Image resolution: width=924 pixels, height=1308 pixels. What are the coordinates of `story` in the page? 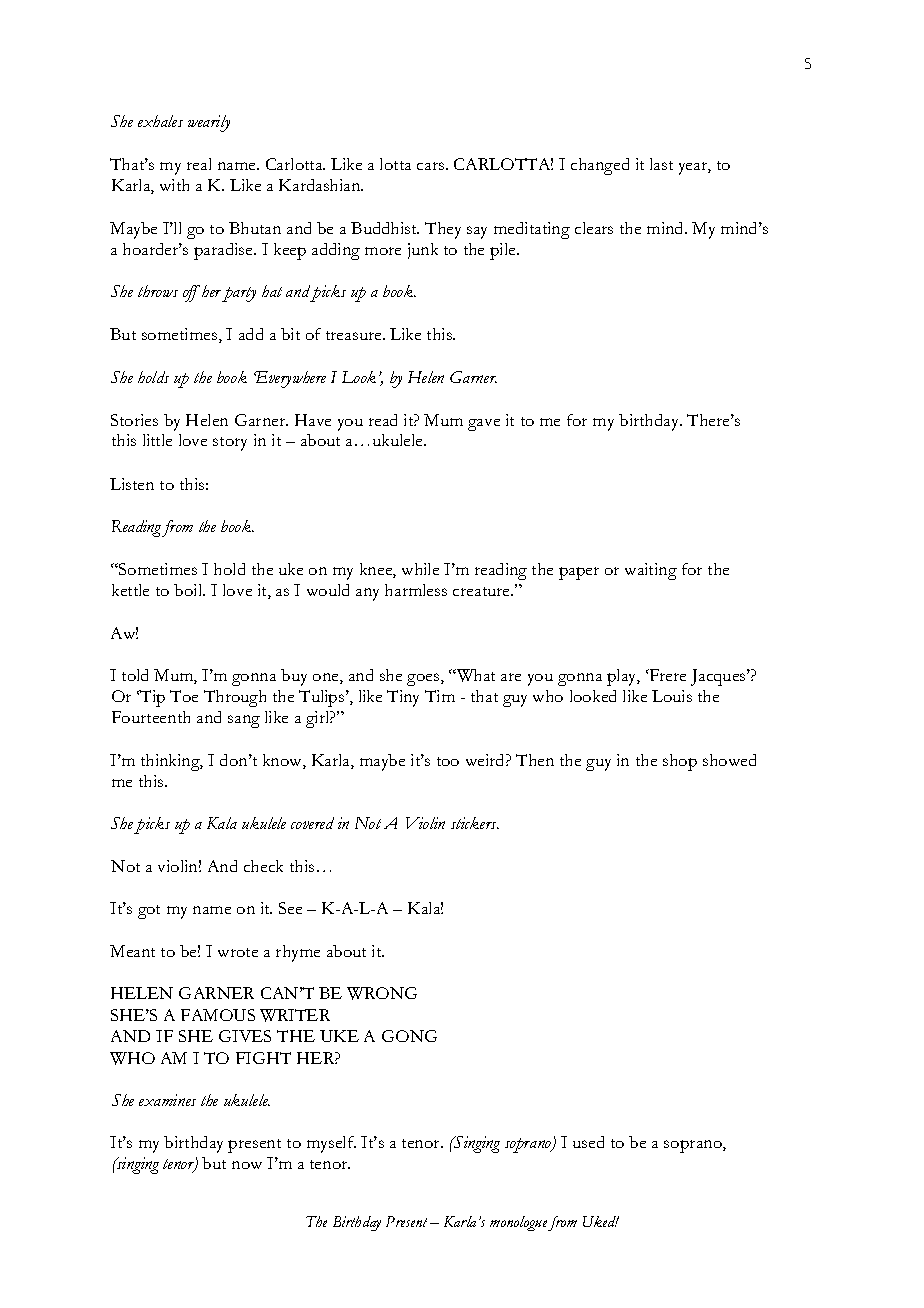 It's located at (230, 444).
